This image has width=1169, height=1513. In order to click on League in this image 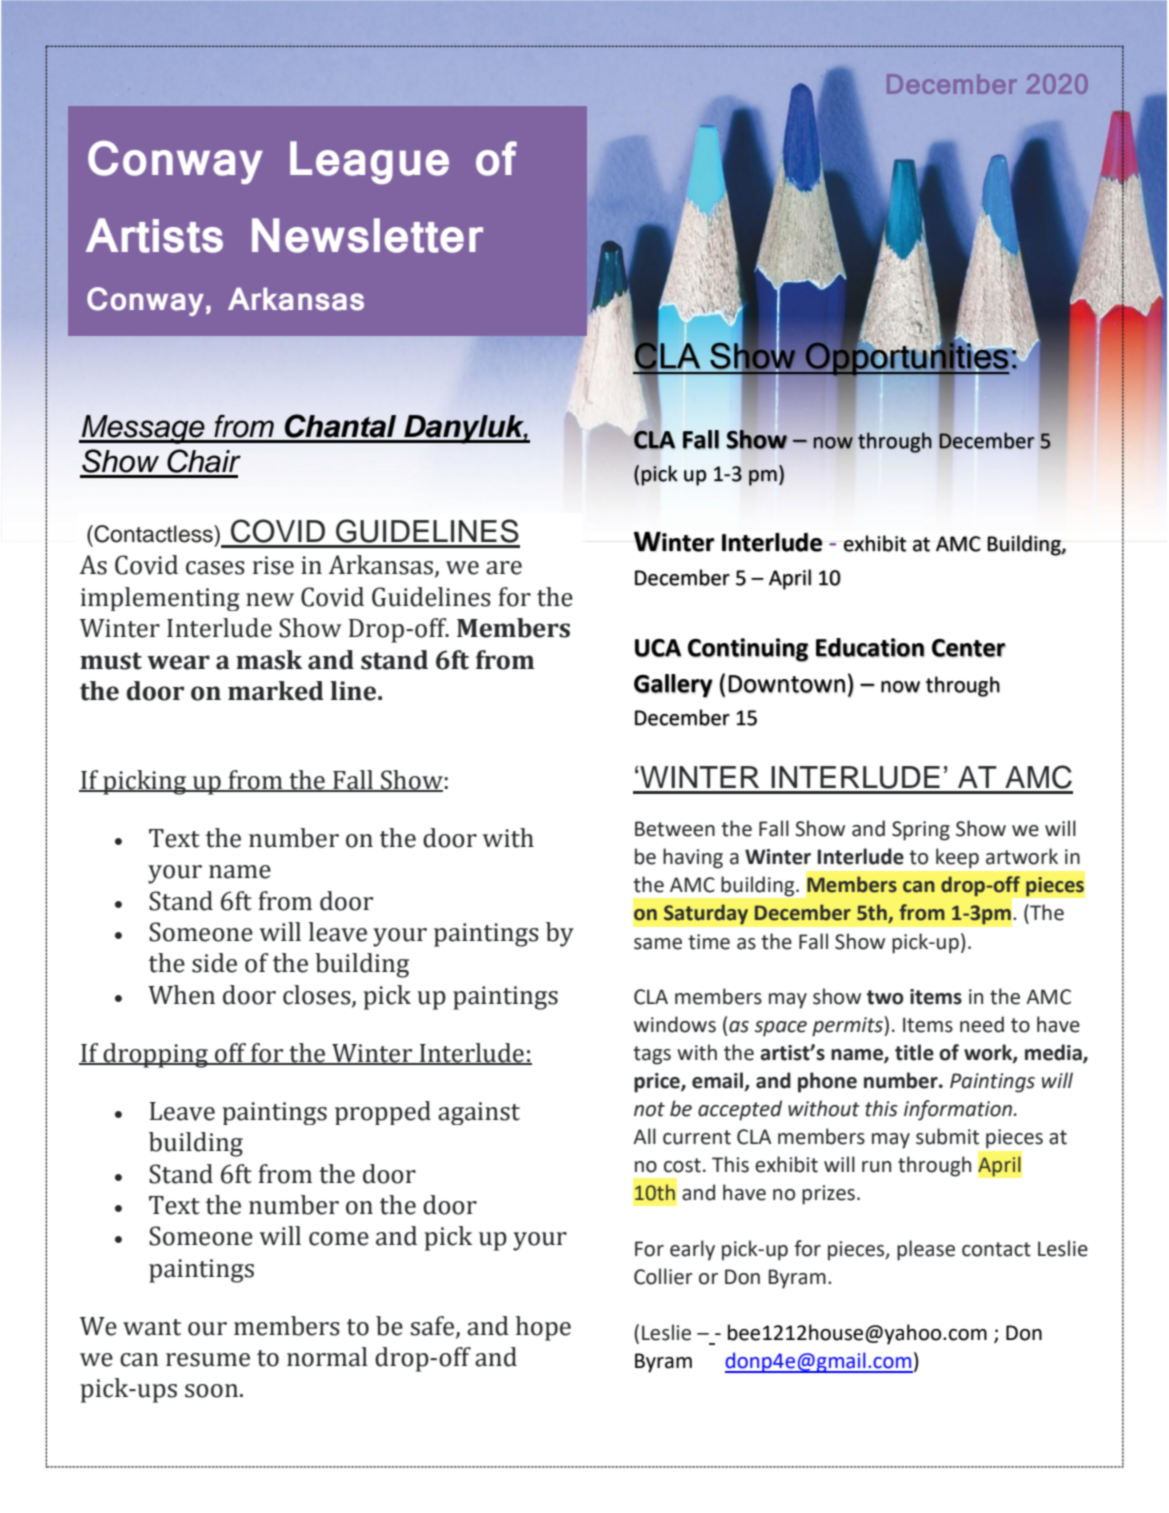, I will do `click(369, 162)`.
